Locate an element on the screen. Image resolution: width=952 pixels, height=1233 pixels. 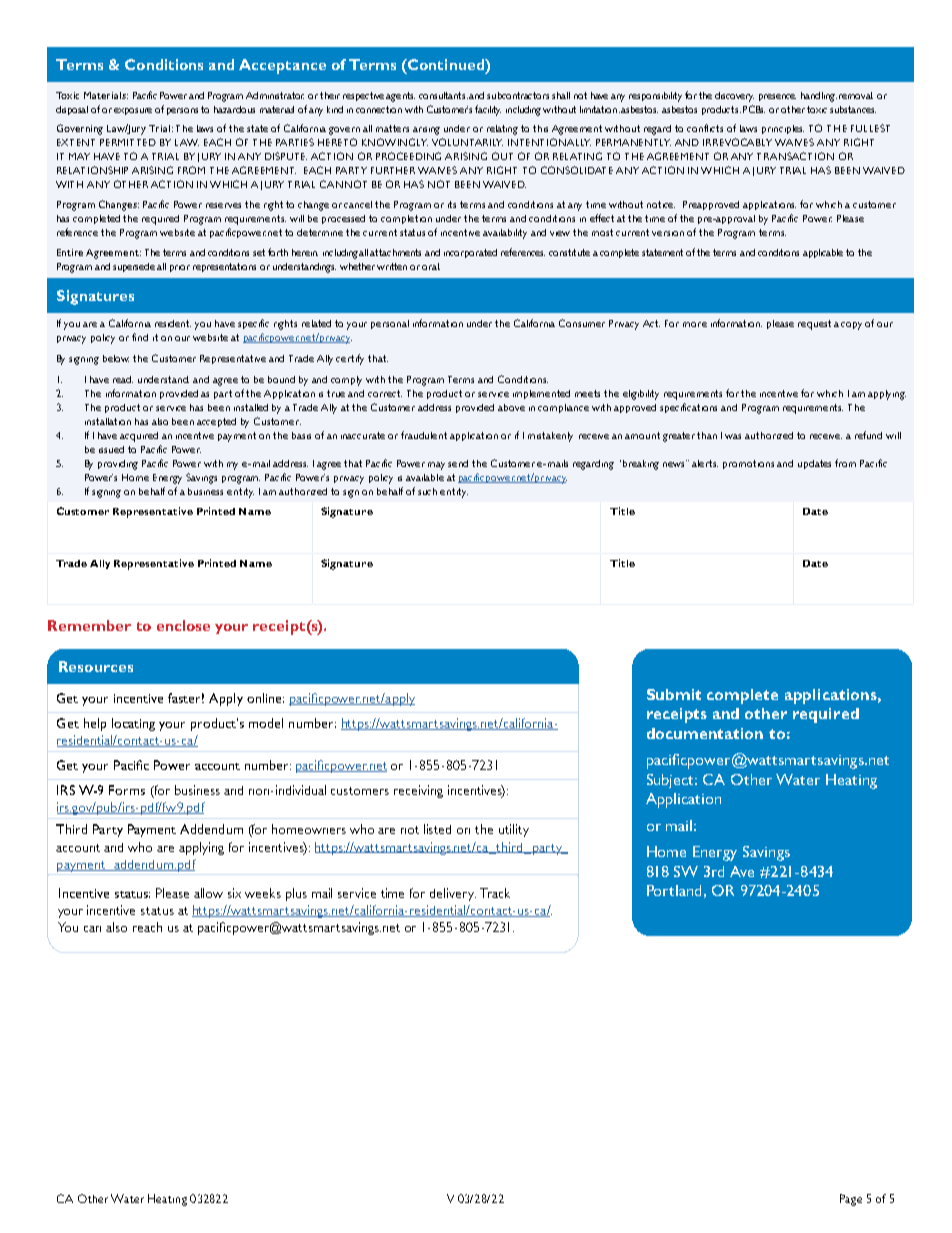
utility is located at coordinates (514, 830).
